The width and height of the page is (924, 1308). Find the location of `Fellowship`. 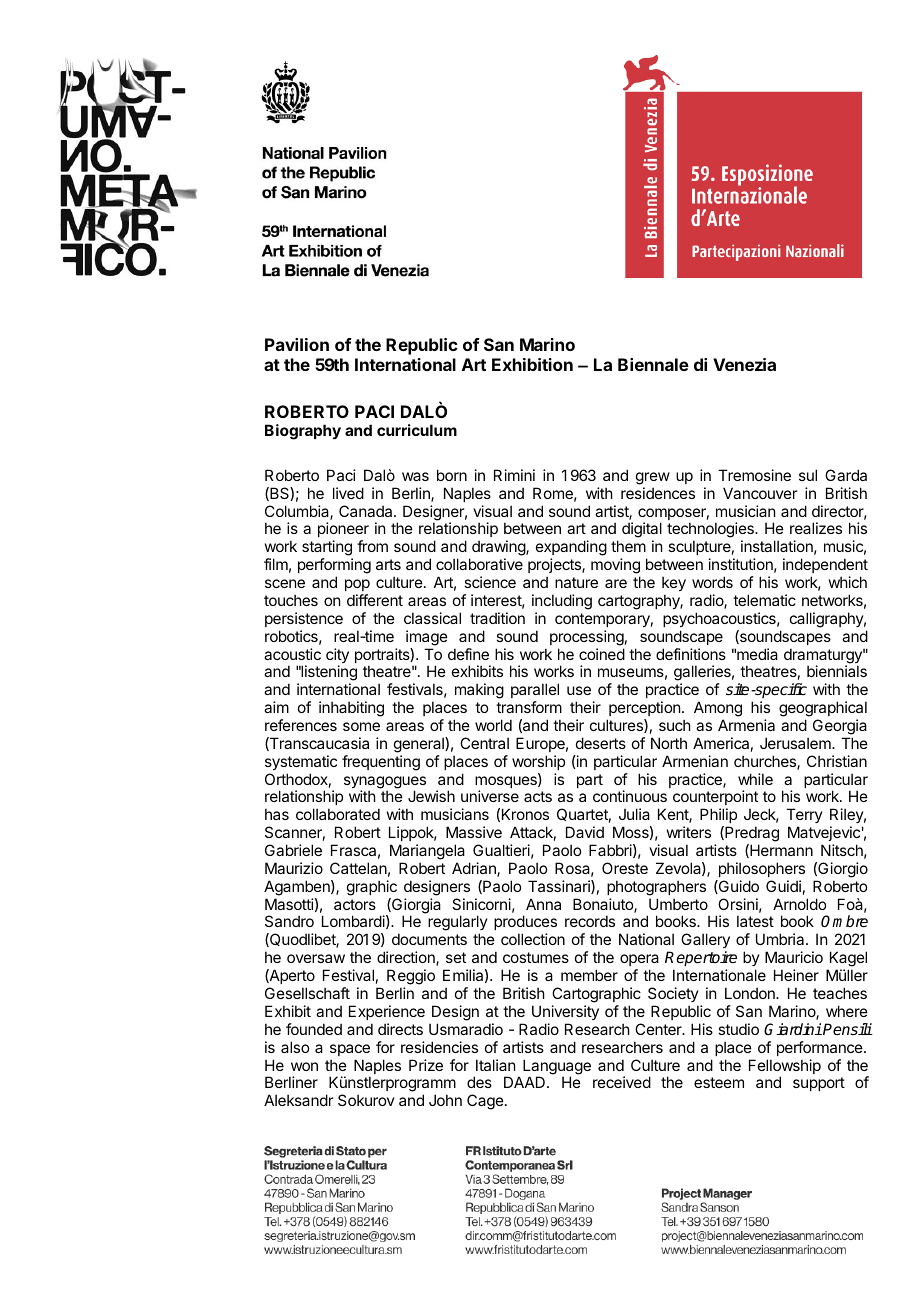

Fellowship is located at coordinates (785, 1068).
